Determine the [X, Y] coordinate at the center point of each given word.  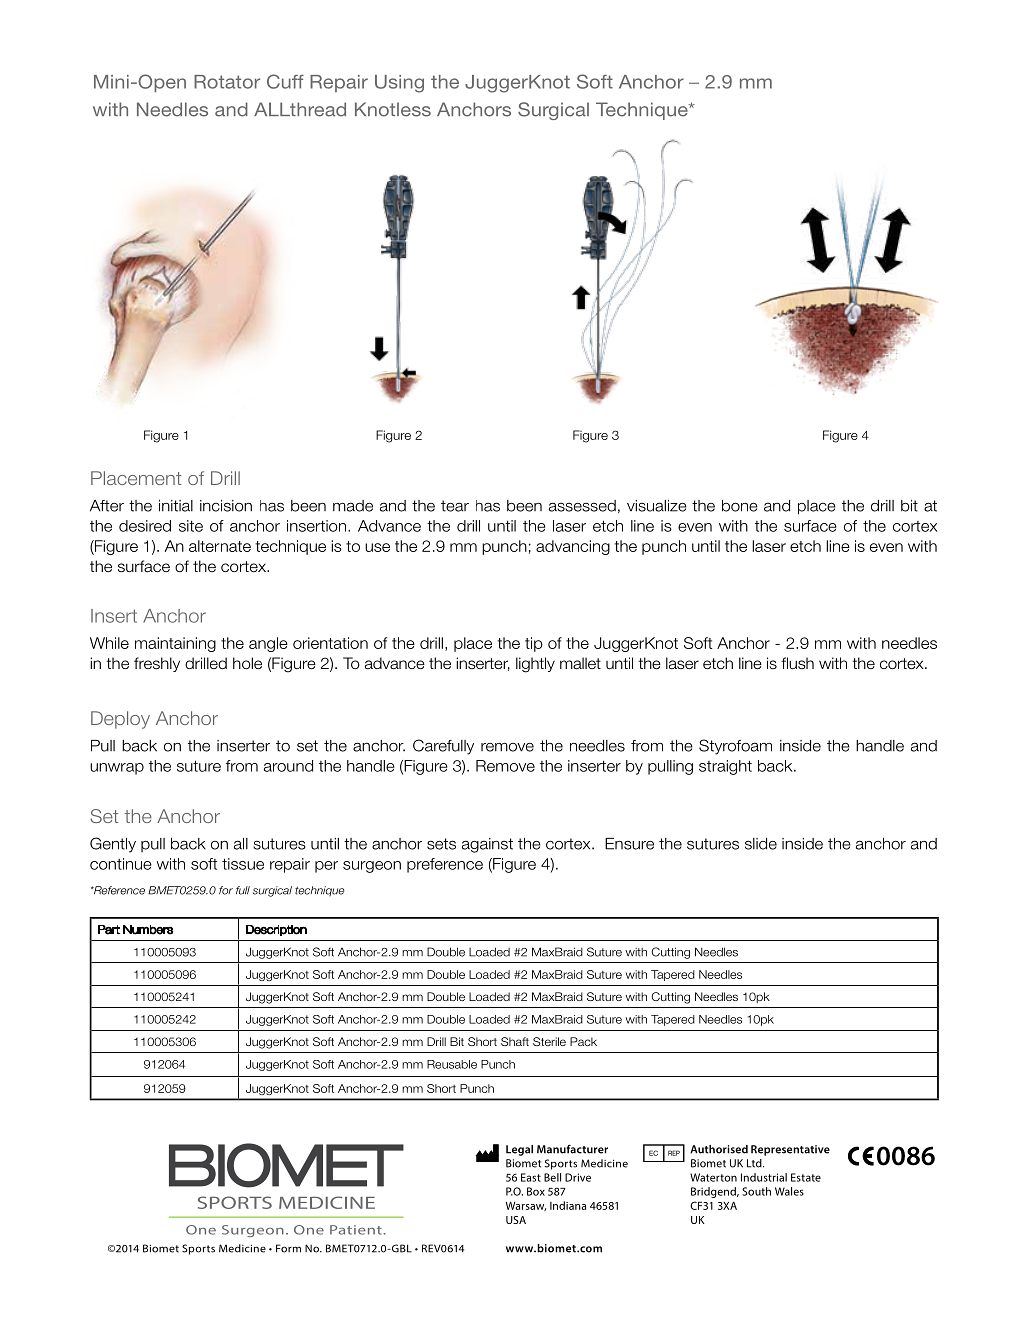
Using [399, 84]
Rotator [227, 82]
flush [797, 663]
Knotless [393, 109]
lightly [535, 665]
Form [288, 1248]
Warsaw [526, 1206]
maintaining [175, 644]
